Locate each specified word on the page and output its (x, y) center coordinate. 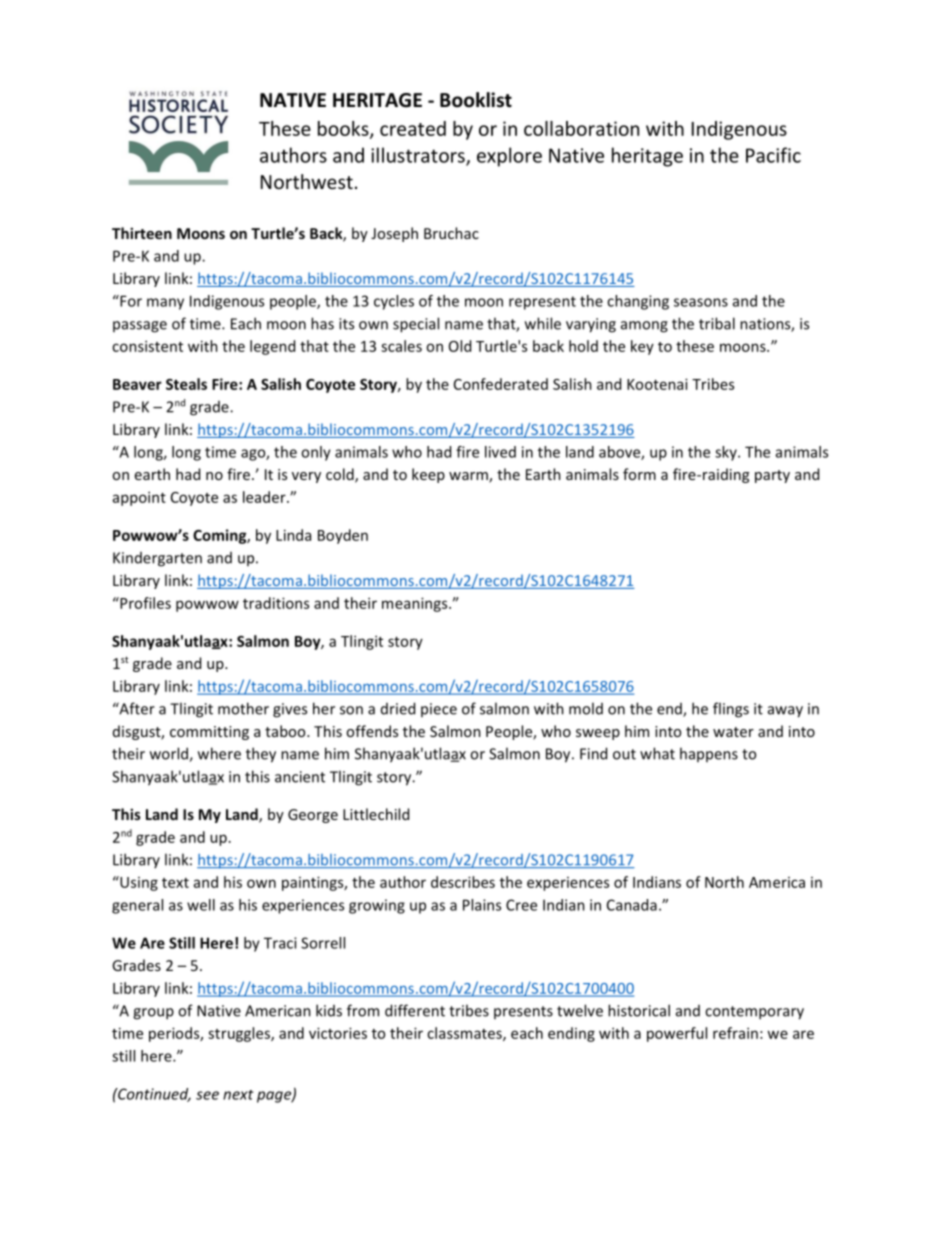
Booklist (476, 100)
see (207, 1095)
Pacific (773, 155)
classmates (465, 1034)
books (344, 129)
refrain (735, 1033)
